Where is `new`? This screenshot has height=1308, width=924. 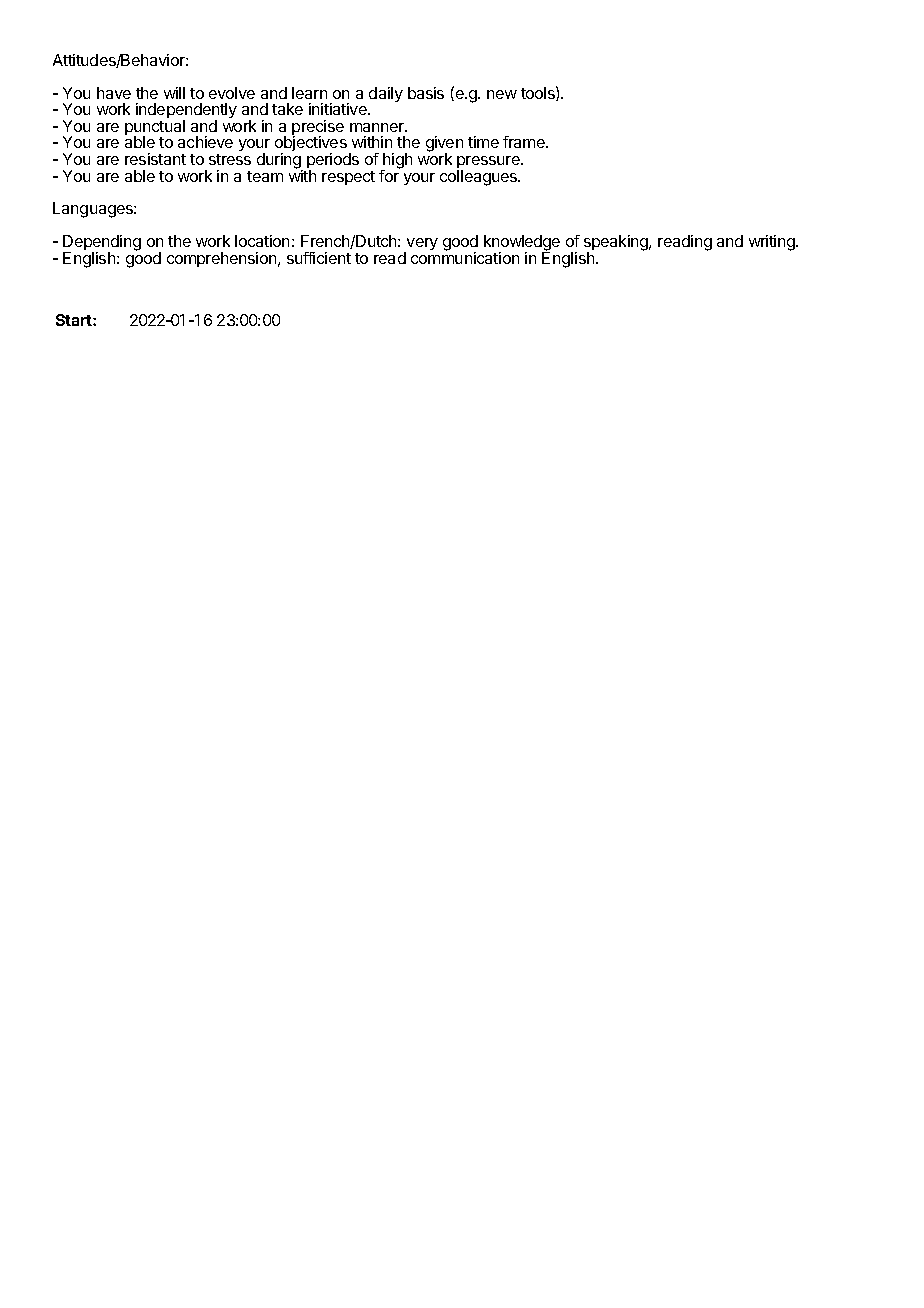 new is located at coordinates (502, 94).
